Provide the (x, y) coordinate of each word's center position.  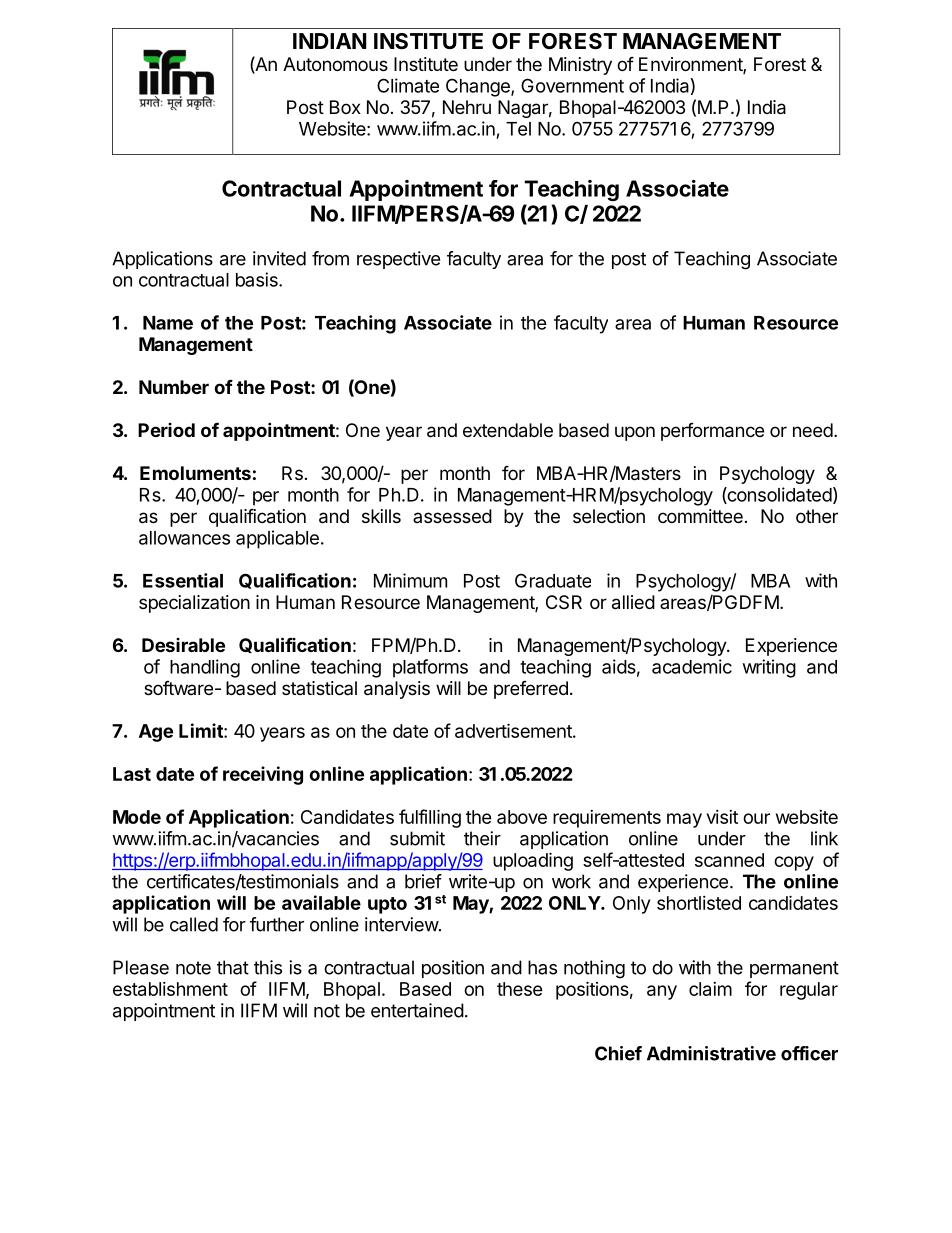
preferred (531, 690)
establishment (170, 989)
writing (769, 668)
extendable (508, 430)
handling (205, 668)
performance (712, 432)
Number (174, 387)
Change (479, 87)
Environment (691, 65)
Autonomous (335, 64)
